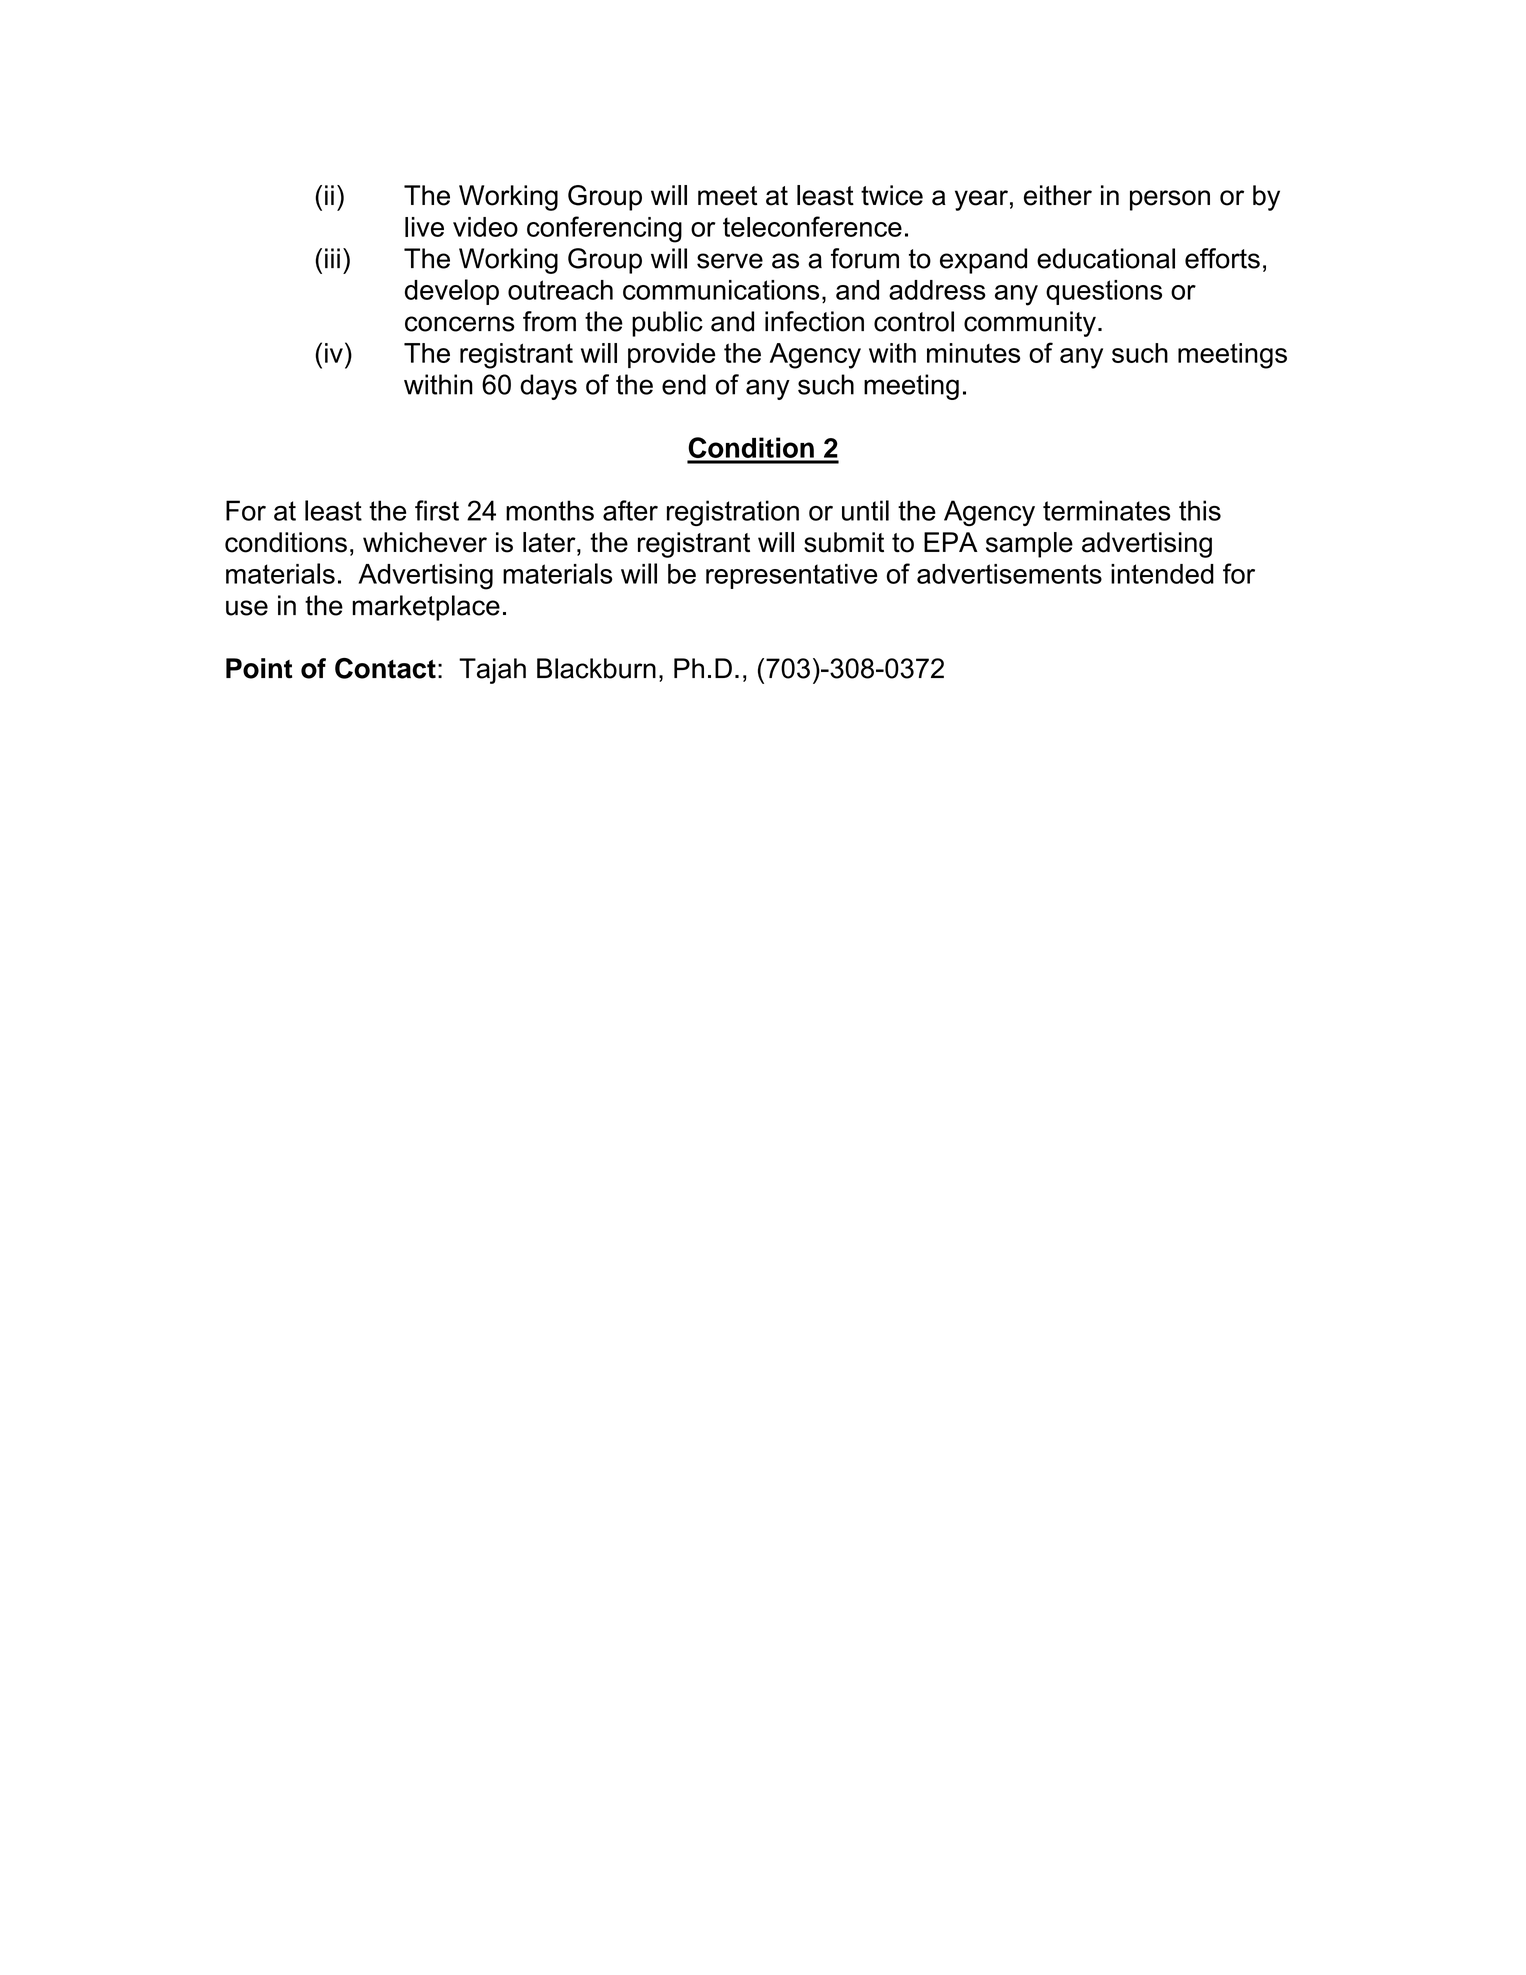 Image resolution: width=1526 pixels, height=1975 pixels. Describe the element at coordinates (1162, 574) in the screenshot. I see `intended` at that location.
